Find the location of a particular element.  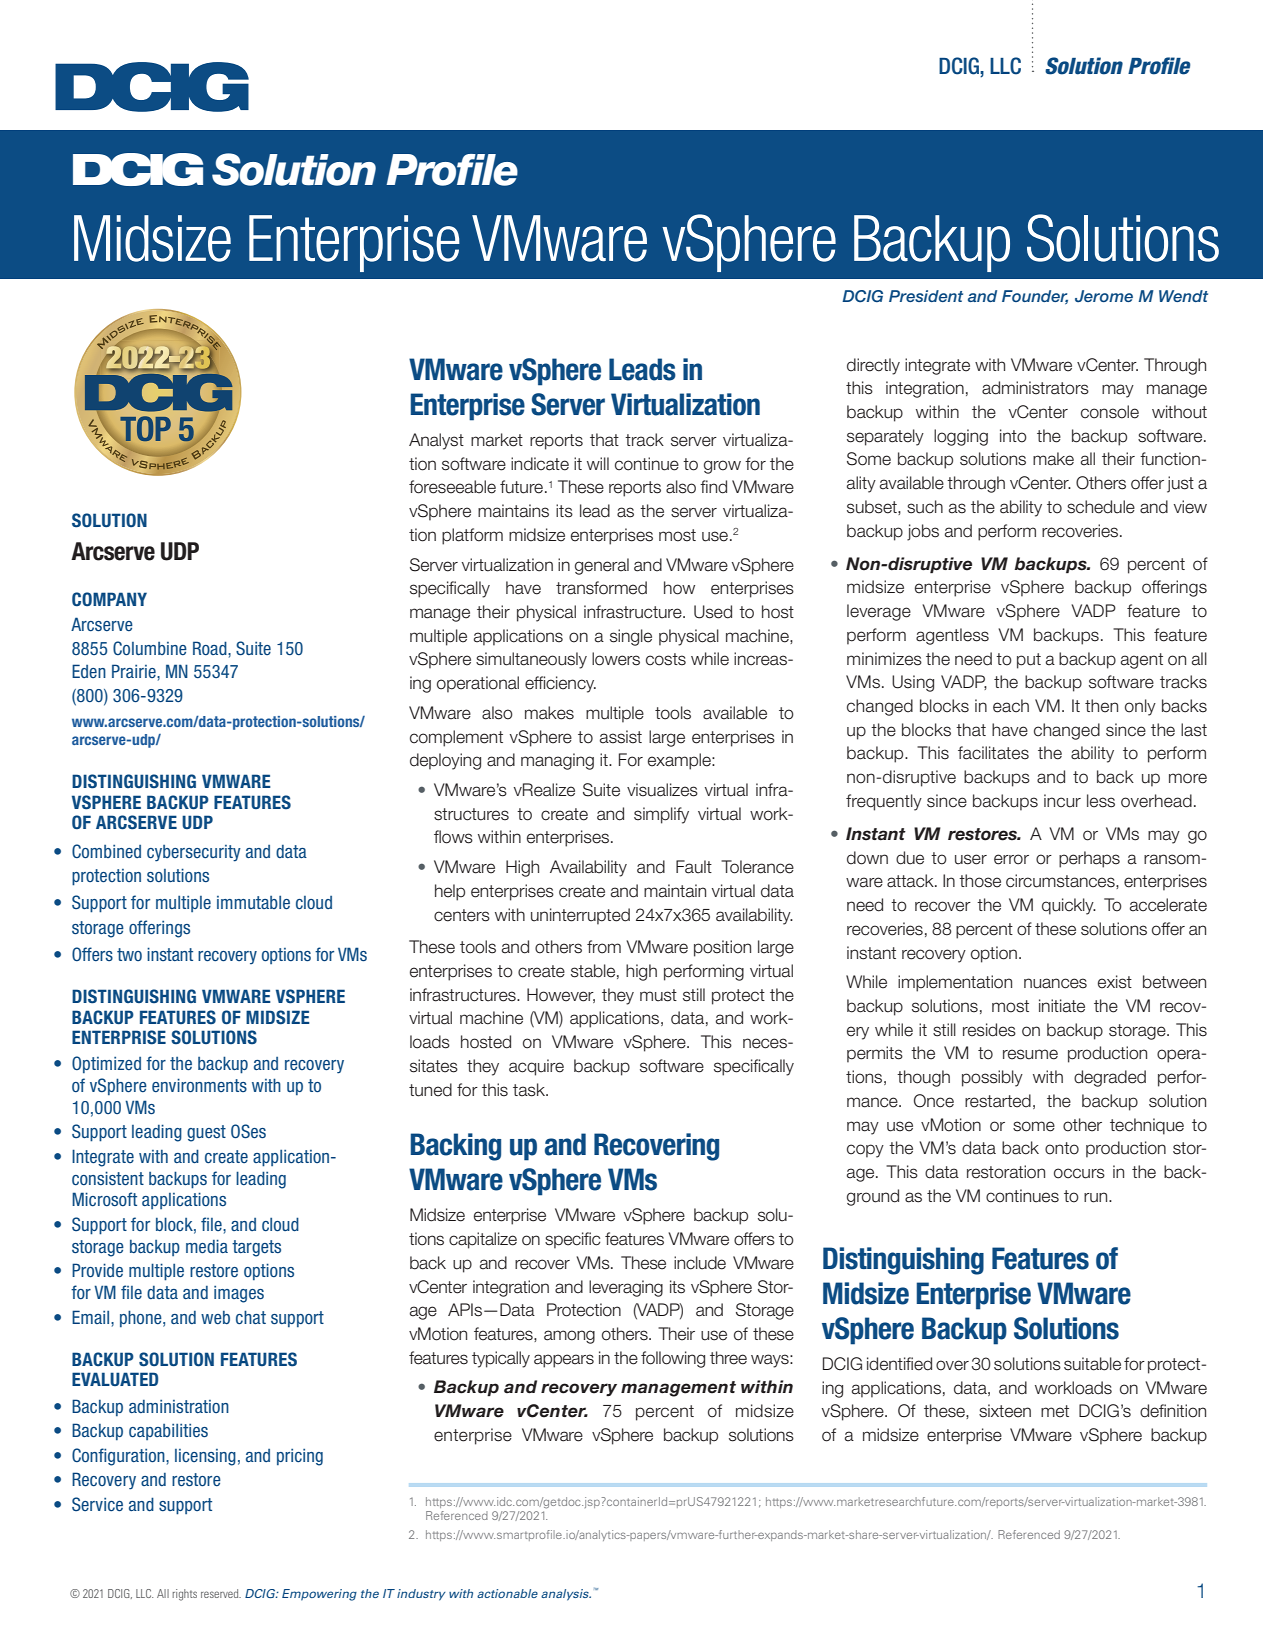

media is located at coordinates (207, 1246).
